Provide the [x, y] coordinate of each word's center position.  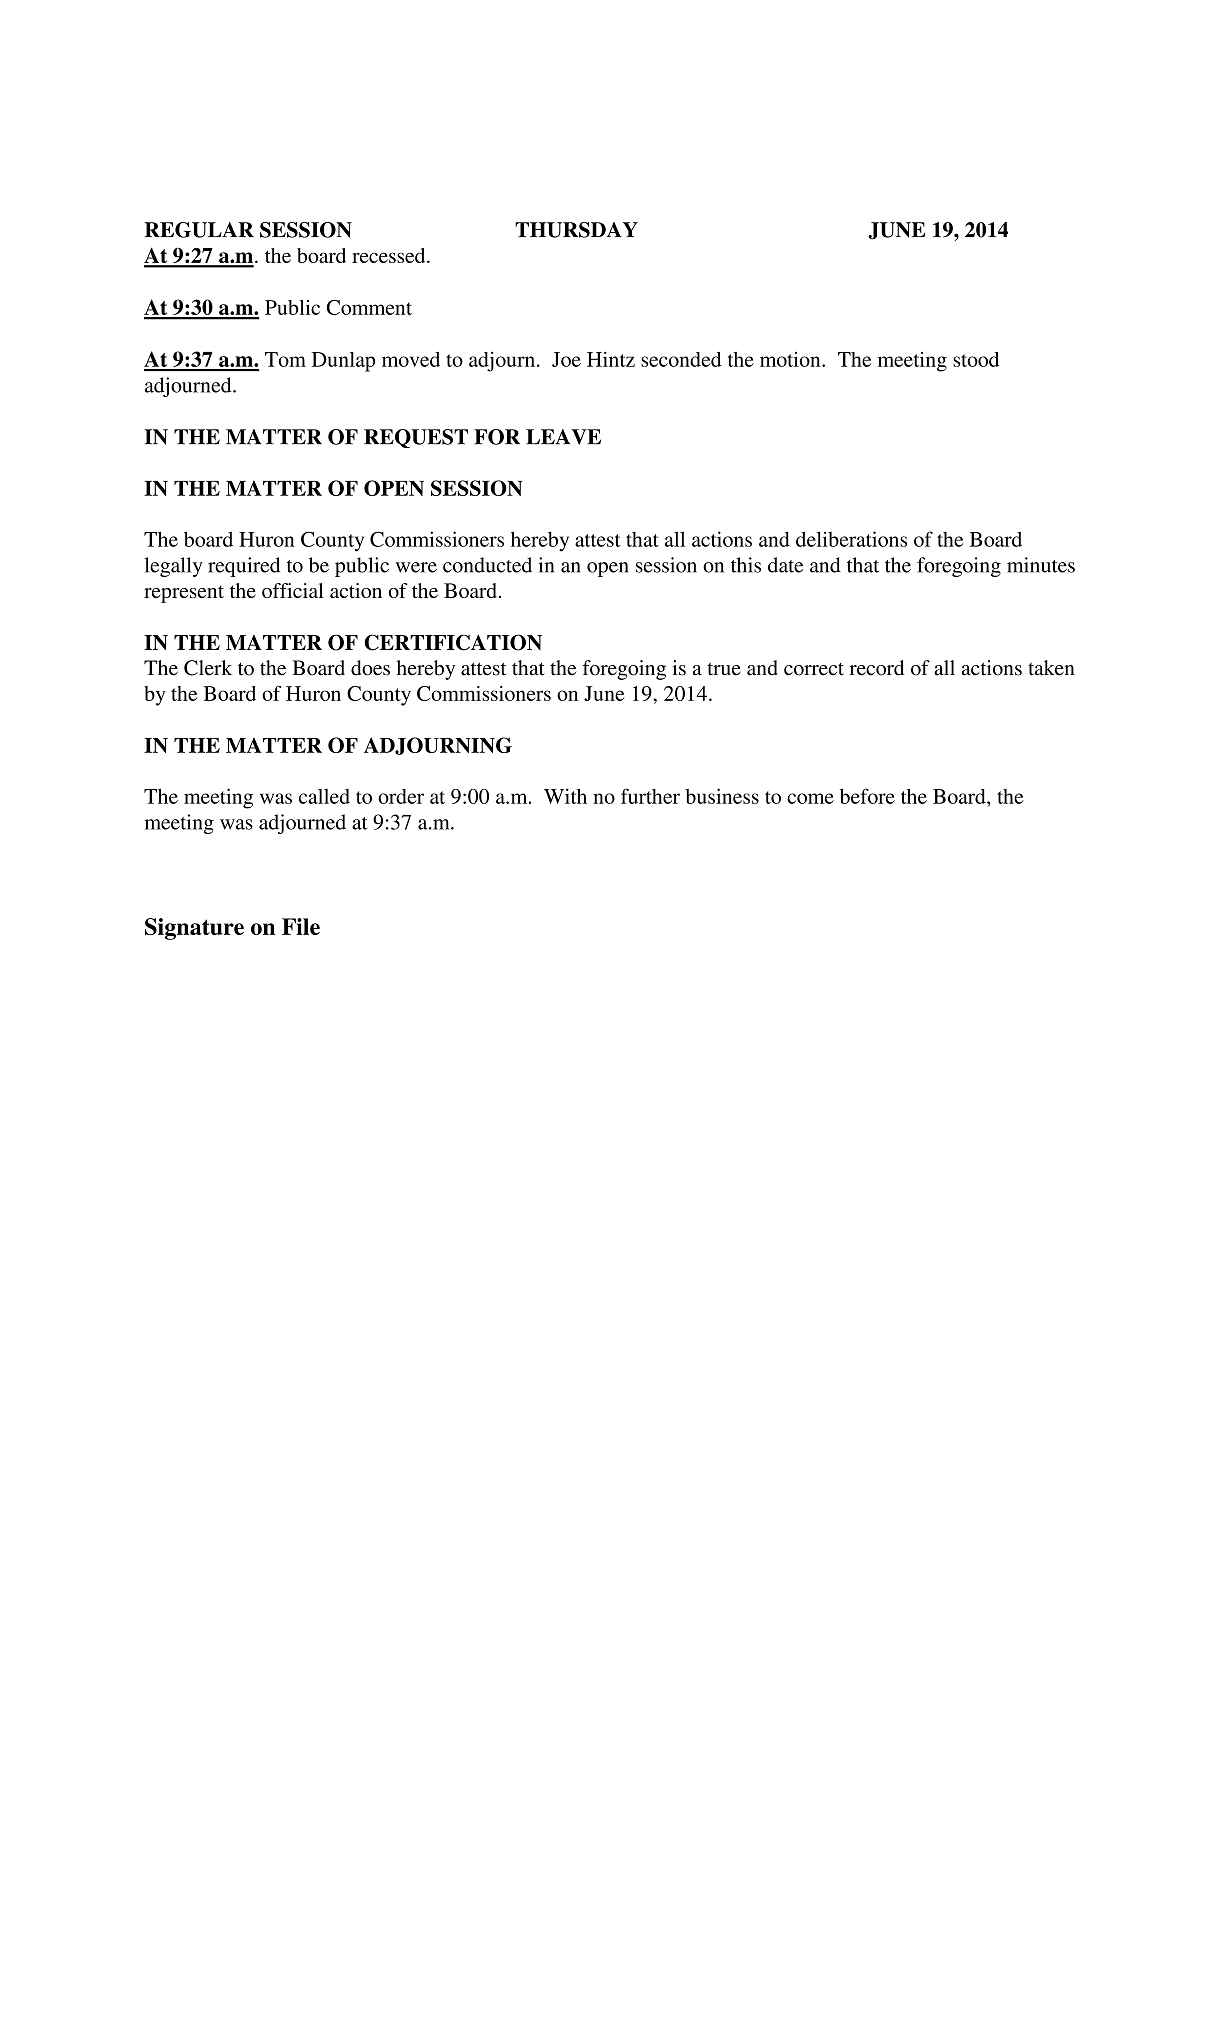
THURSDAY [576, 230]
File [301, 926]
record [876, 668]
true [724, 669]
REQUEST [416, 438]
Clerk [208, 668]
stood [976, 359]
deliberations [851, 539]
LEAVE [563, 437]
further [650, 796]
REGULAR [199, 230]
